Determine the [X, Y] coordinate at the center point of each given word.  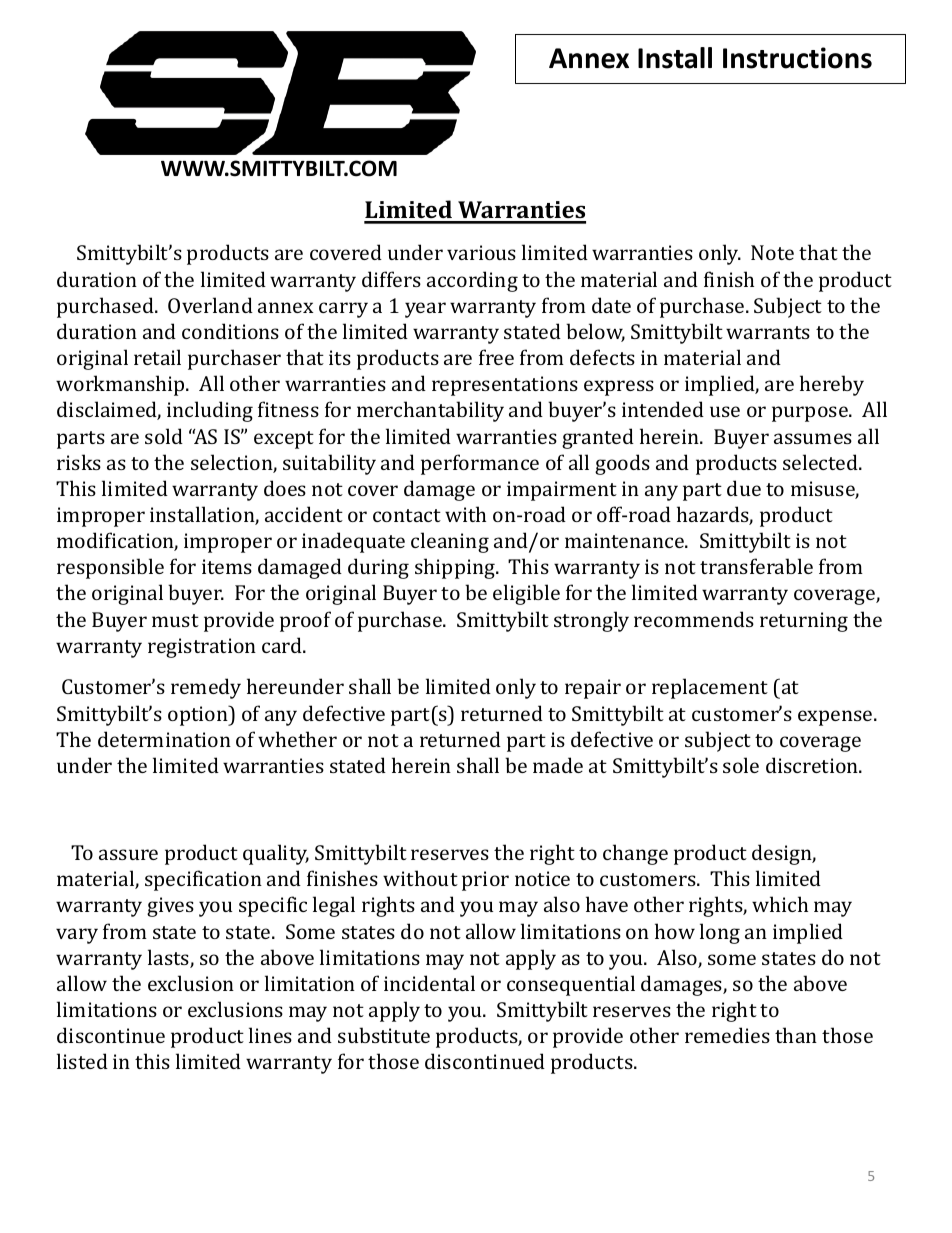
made [558, 765]
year [425, 310]
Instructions [797, 58]
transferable [756, 566]
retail [157, 357]
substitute [384, 1035]
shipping [456, 568]
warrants [768, 332]
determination [164, 739]
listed [82, 1061]
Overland [210, 305]
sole [741, 765]
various [481, 252]
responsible [110, 568]
